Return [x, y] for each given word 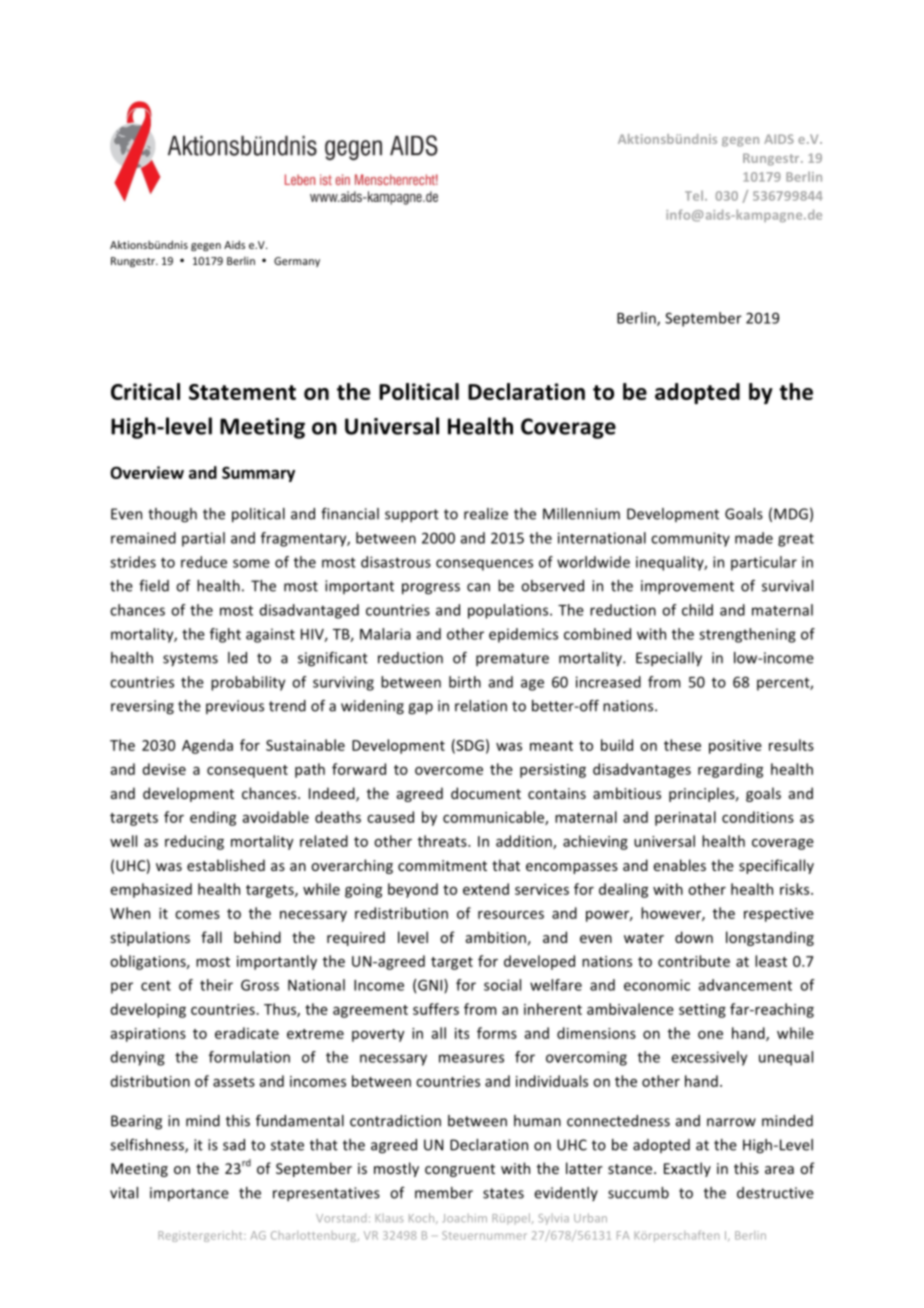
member [444, 1193]
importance [189, 1194]
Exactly [687, 1169]
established [226, 865]
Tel [694, 195]
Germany [297, 262]
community [690, 539]
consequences [484, 565]
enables [680, 865]
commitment [442, 865]
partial [203, 539]
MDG [791, 514]
